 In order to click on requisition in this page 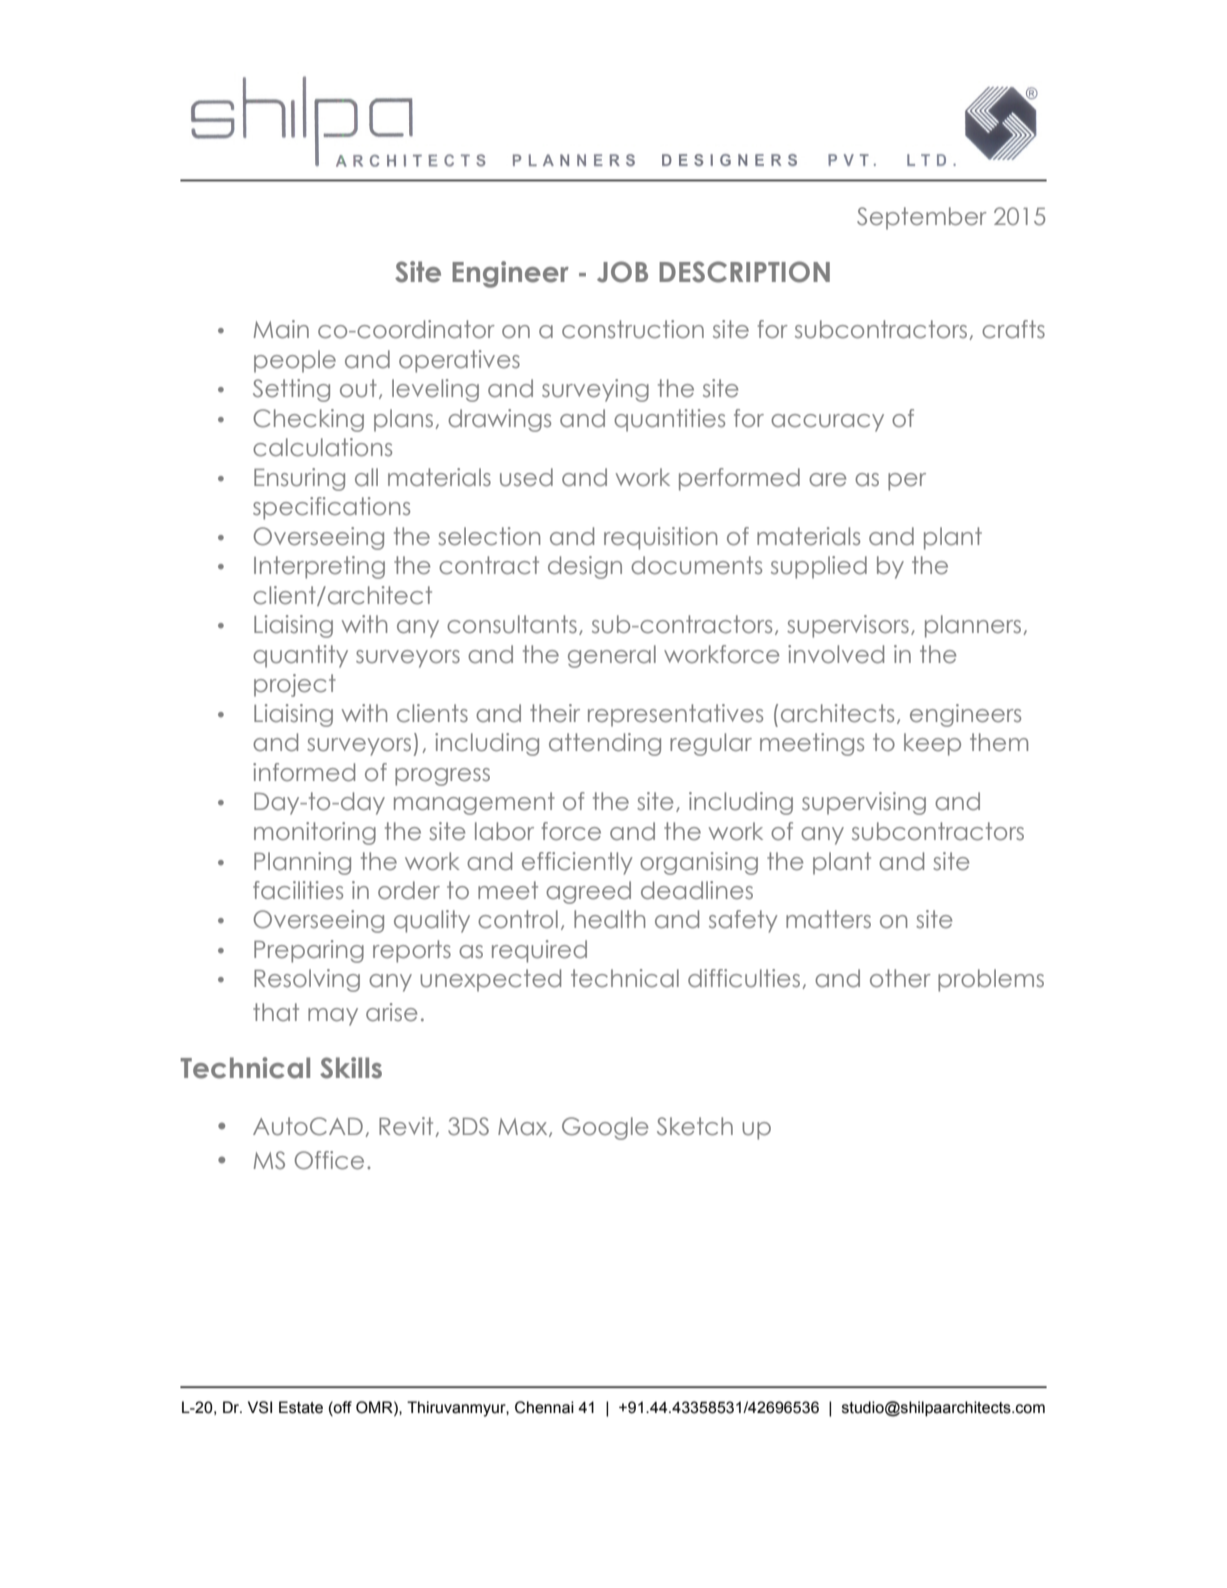, I will do `click(660, 538)`.
